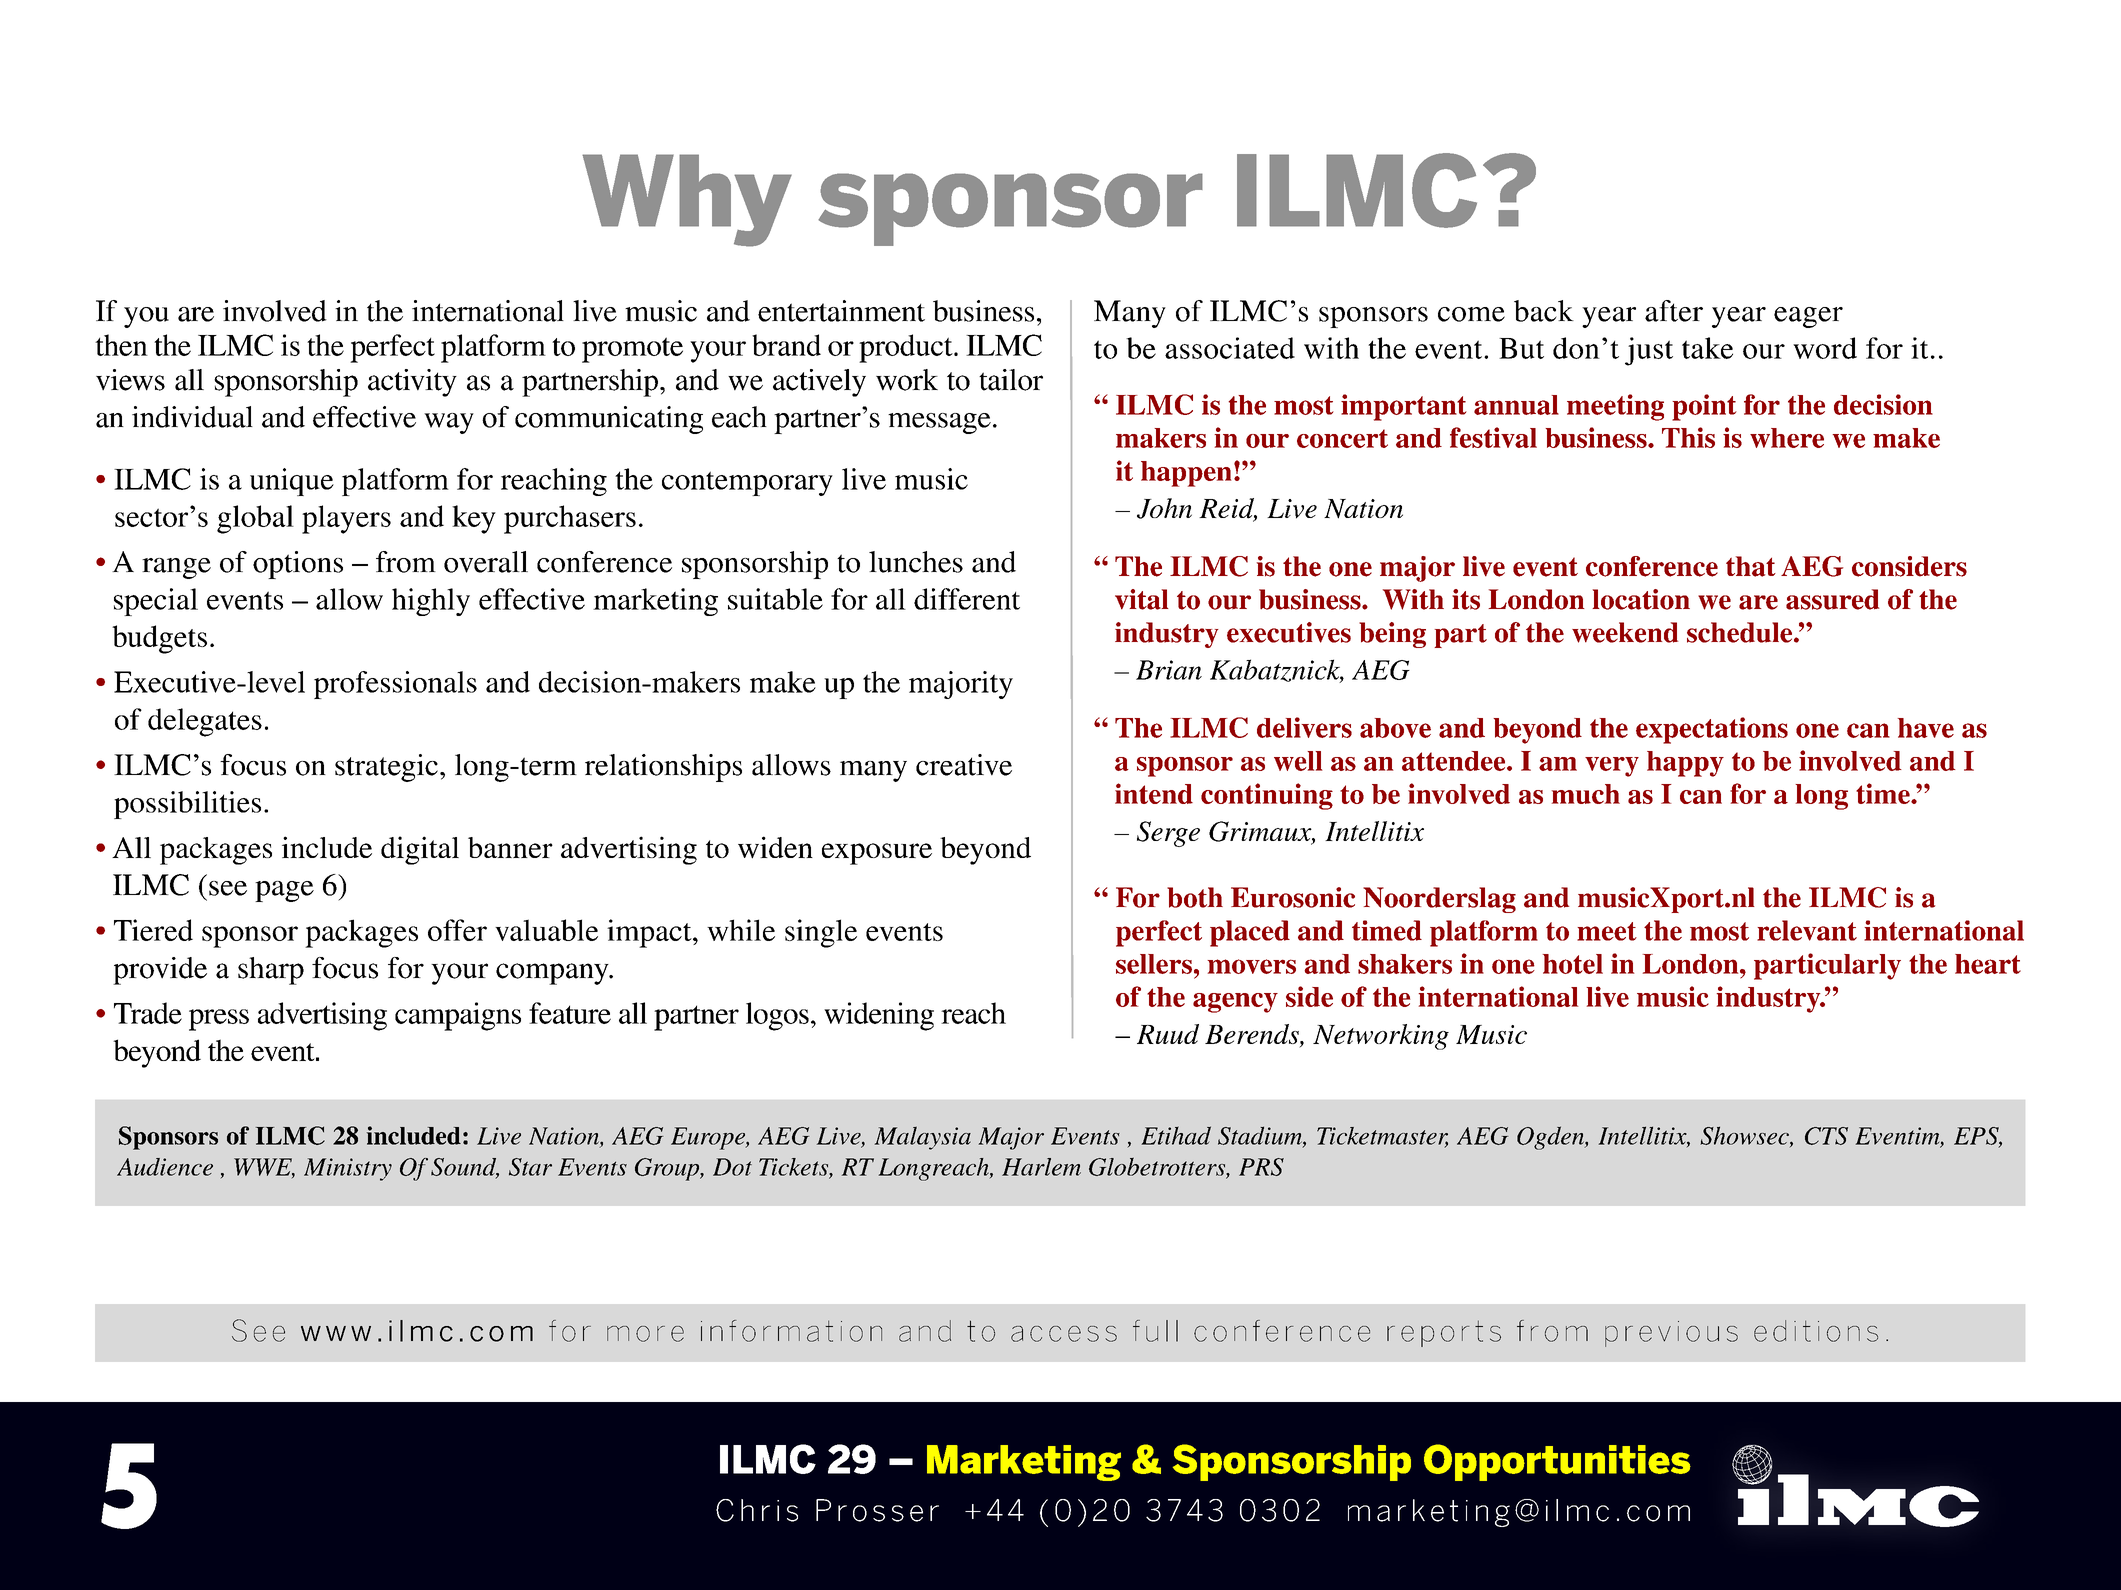  I want to click on Why, so click(687, 200).
